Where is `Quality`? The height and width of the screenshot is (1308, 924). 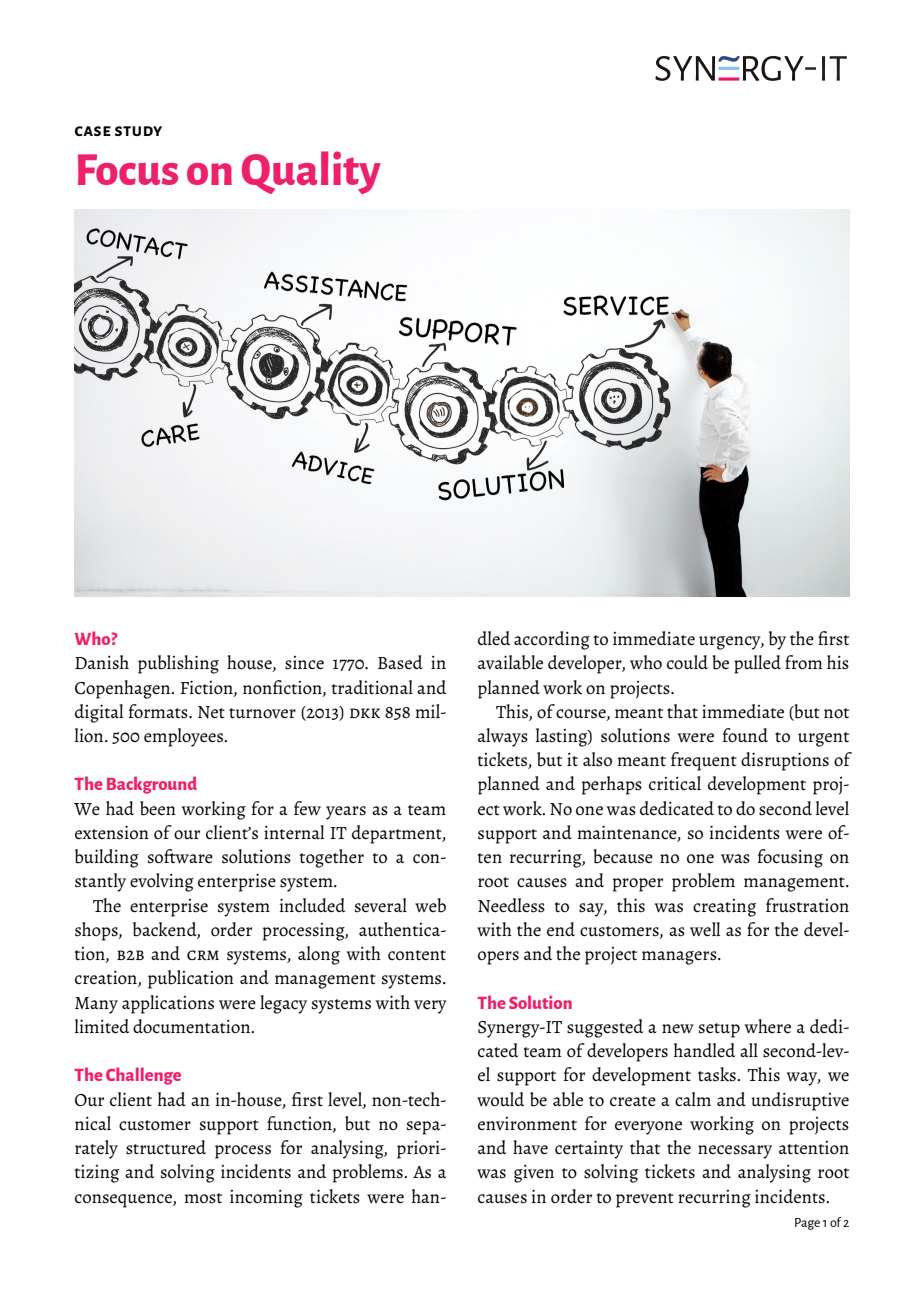 Quality is located at coordinates (311, 172).
